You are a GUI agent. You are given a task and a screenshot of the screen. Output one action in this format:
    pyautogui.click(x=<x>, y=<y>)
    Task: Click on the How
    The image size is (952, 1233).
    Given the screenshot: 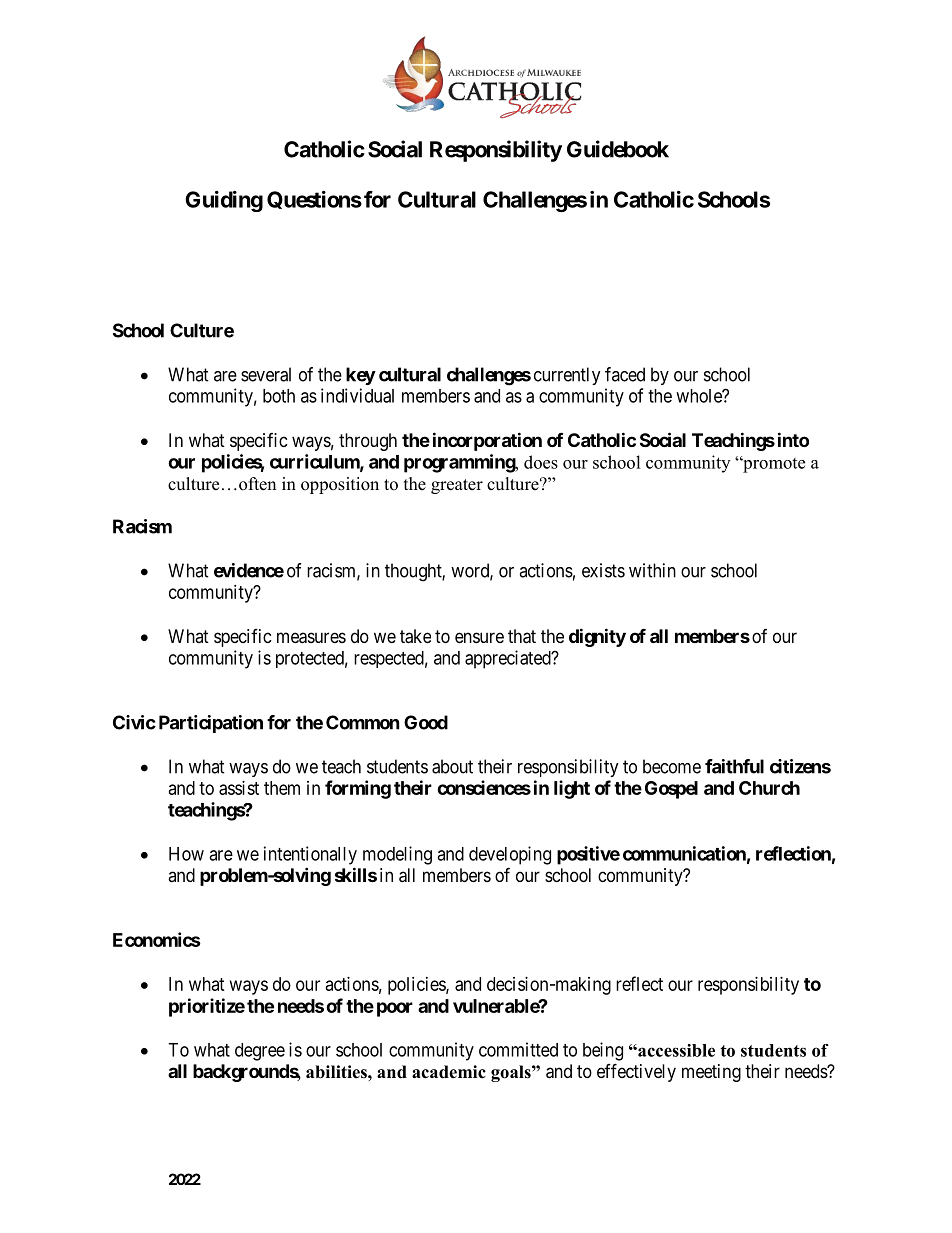 What is the action you would take?
    pyautogui.click(x=186, y=854)
